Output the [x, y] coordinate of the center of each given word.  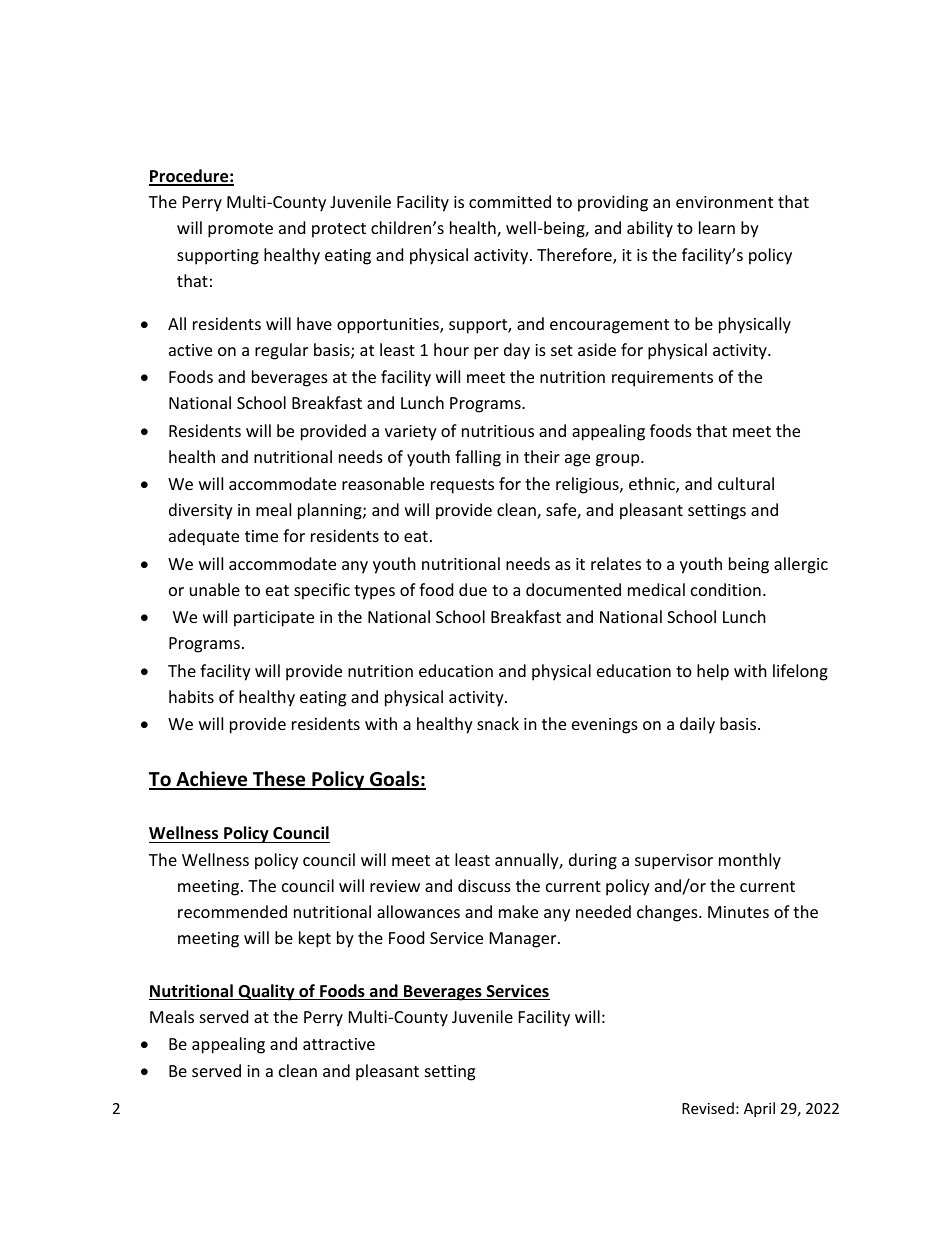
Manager [524, 940]
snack [498, 723]
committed [510, 201]
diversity [201, 511]
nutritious [498, 431]
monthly [750, 861]
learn [717, 227]
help [713, 672]
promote [240, 230]
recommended [232, 911]
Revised [708, 1108]
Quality [266, 992]
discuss [484, 885]
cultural [746, 483]
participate [274, 619]
